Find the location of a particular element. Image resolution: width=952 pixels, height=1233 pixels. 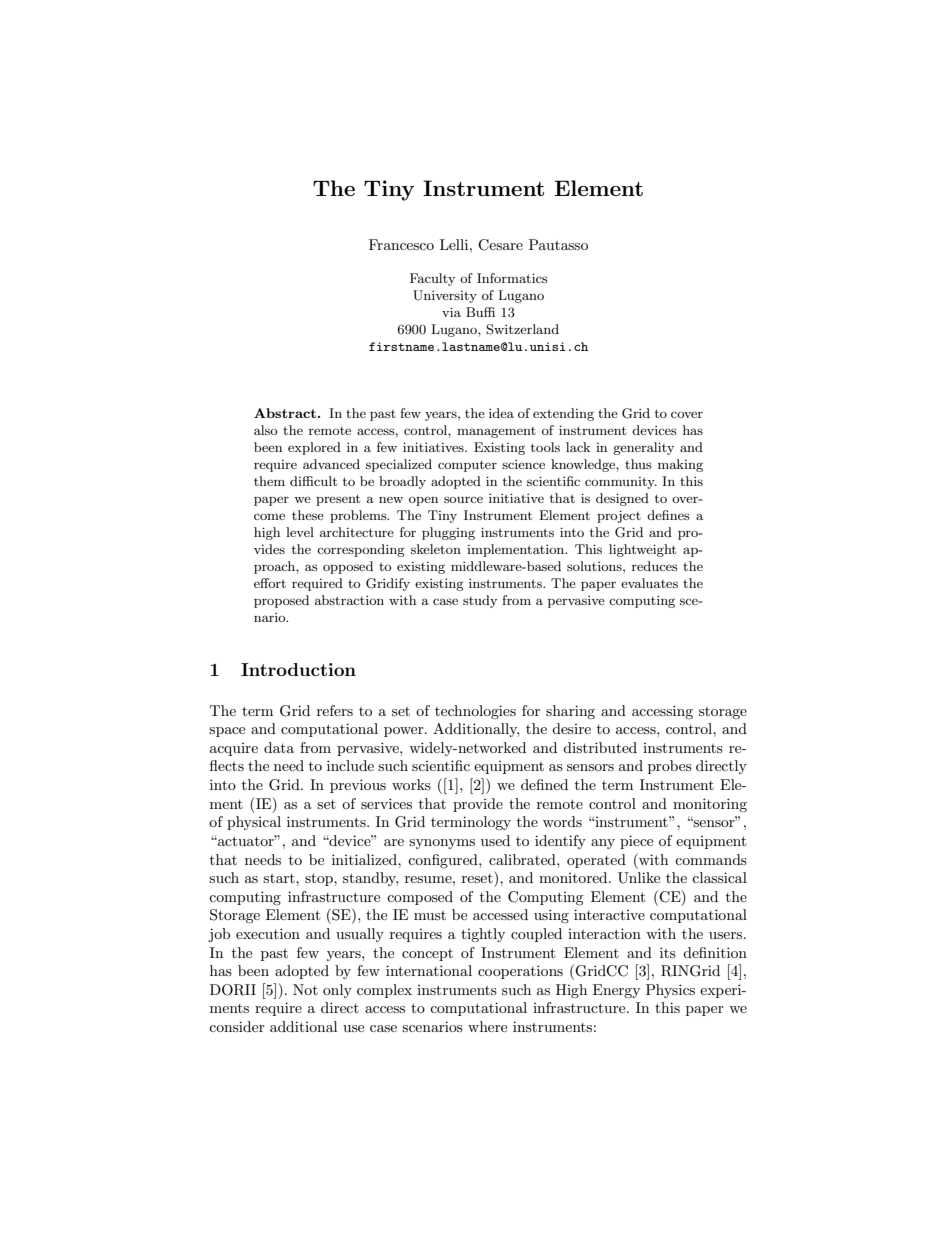

Faculty is located at coordinates (432, 279).
